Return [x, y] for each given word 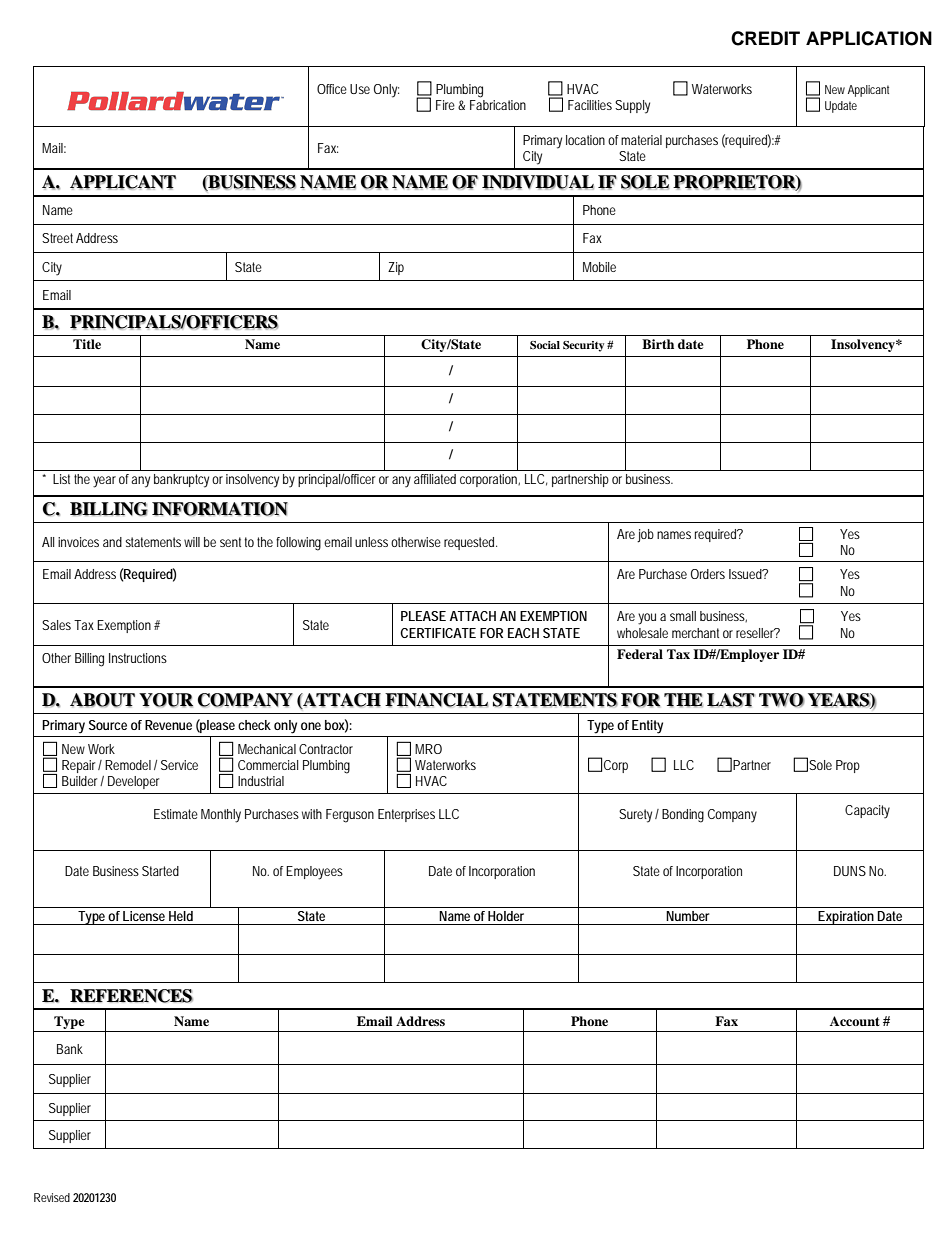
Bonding [683, 816]
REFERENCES [131, 996]
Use [360, 89]
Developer [133, 782]
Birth [658, 344]
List [61, 479]
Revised [52, 1197]
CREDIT [765, 38]
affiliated [435, 479]
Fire [445, 105]
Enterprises [406, 815]
